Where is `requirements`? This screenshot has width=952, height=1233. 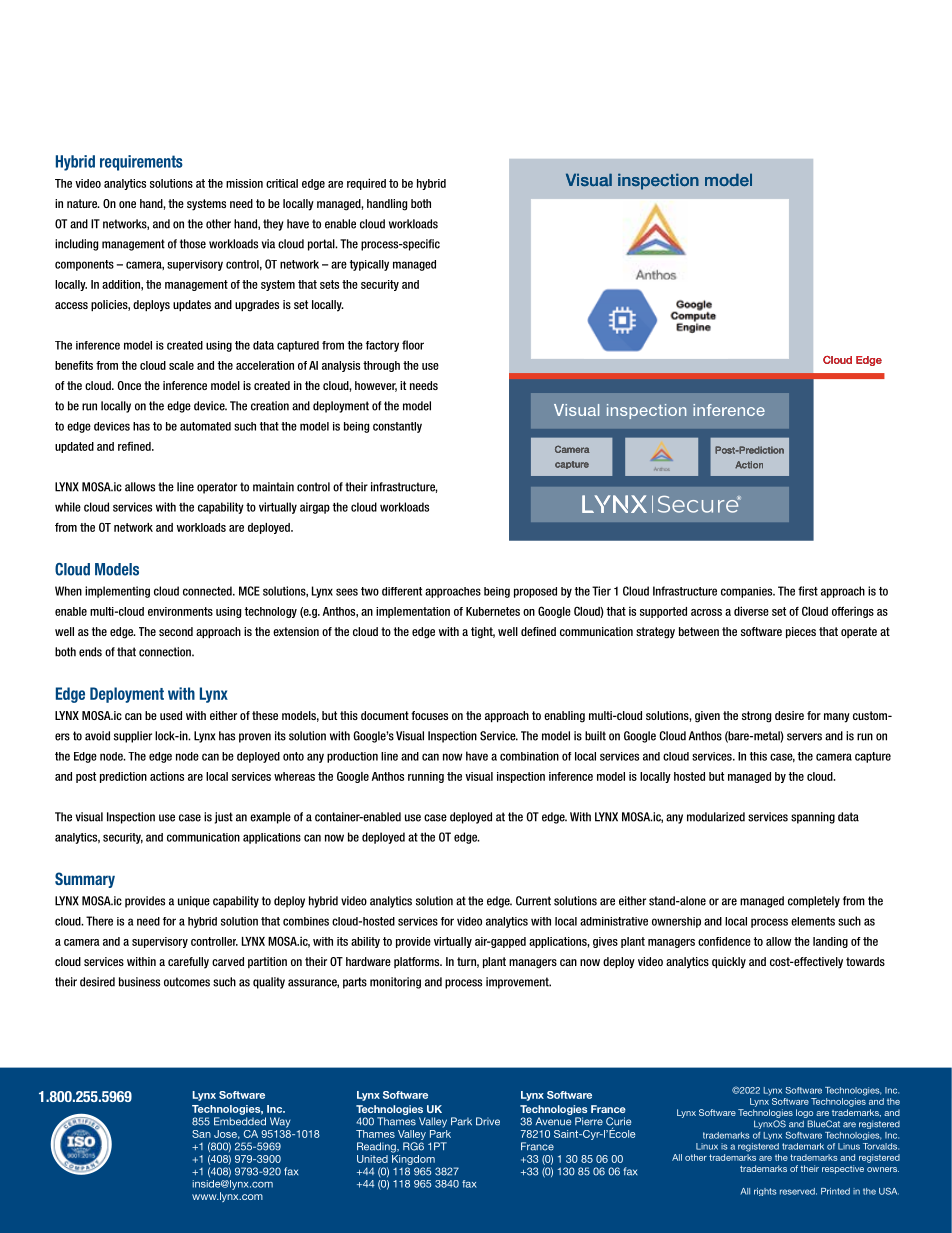 requirements is located at coordinates (141, 163).
